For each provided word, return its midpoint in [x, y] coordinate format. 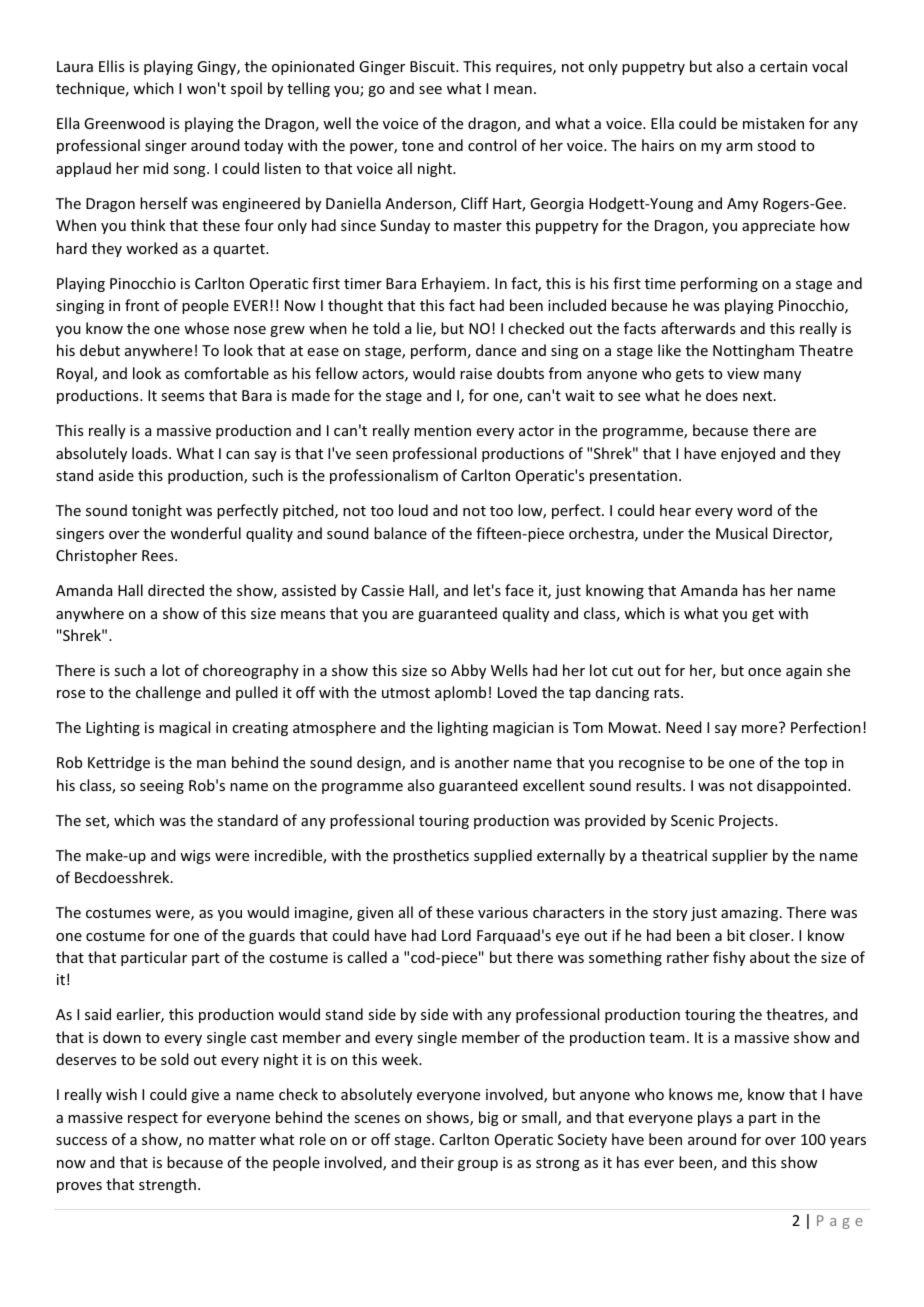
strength [167, 1185]
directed [176, 590]
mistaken [773, 123]
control [492, 145]
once [764, 672]
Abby [468, 671]
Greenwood [124, 123]
